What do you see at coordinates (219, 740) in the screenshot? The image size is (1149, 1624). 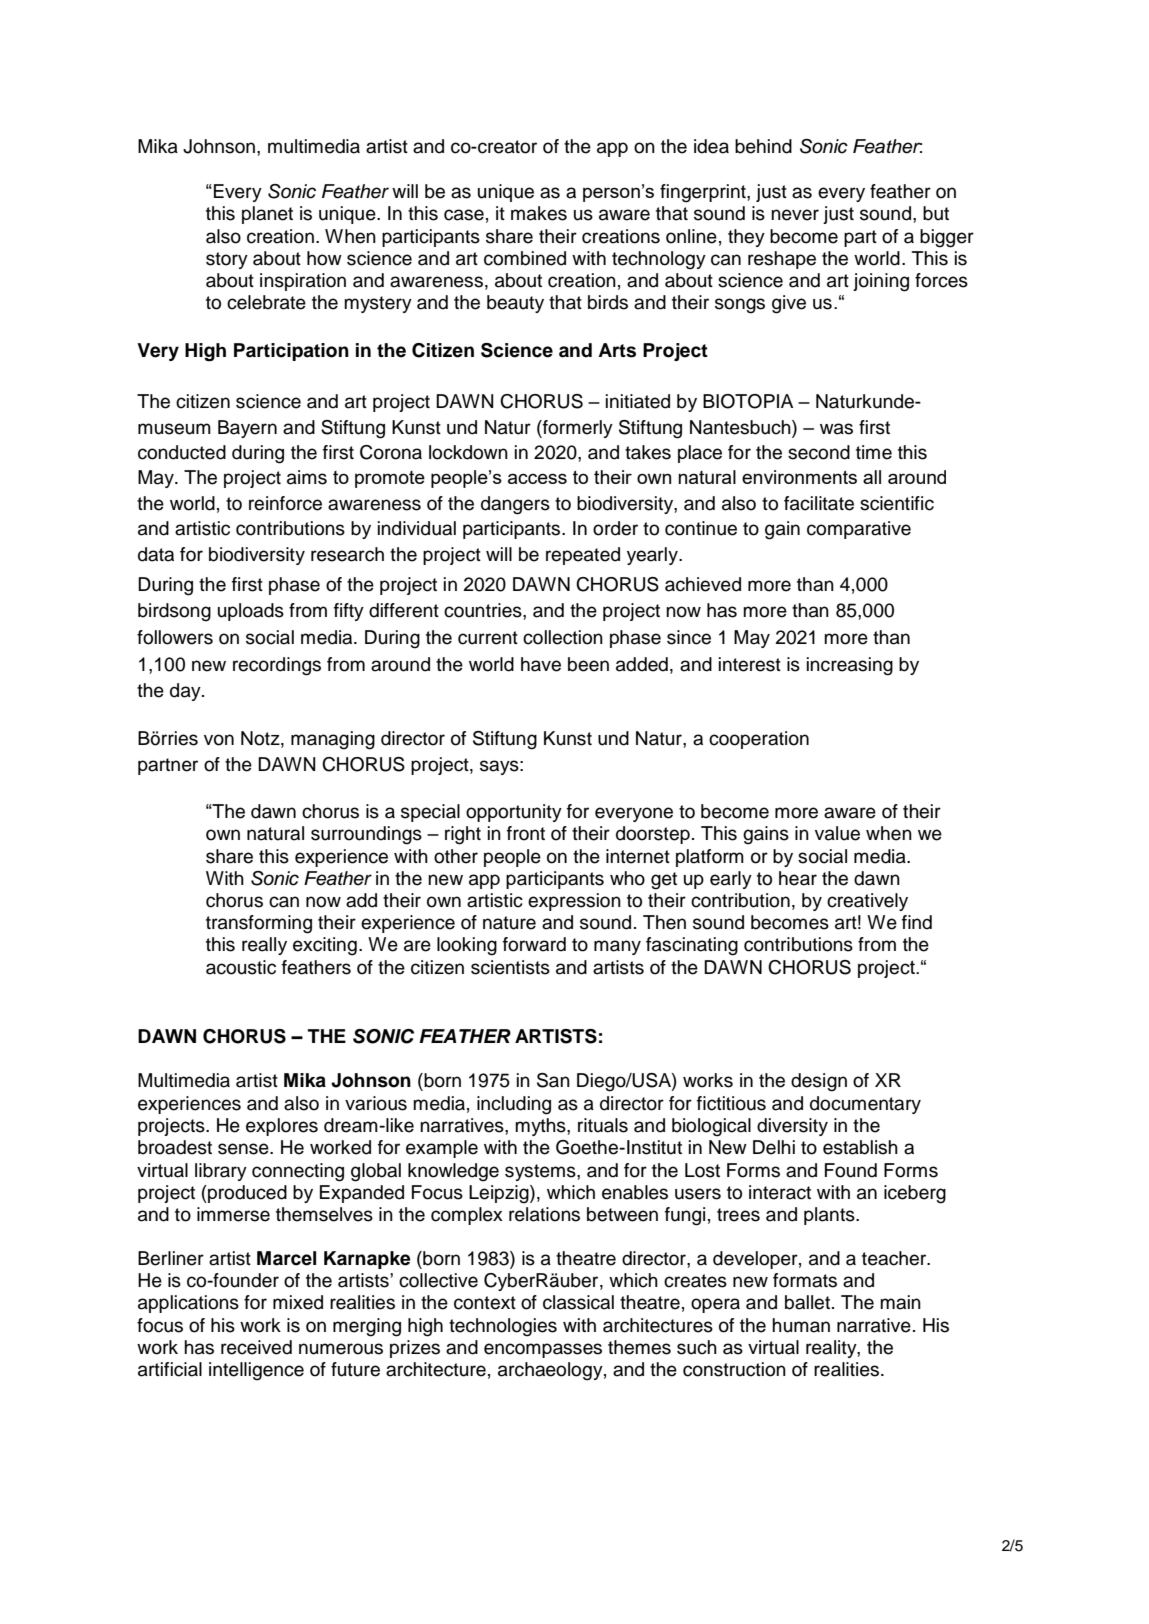 I see `von` at bounding box center [219, 740].
